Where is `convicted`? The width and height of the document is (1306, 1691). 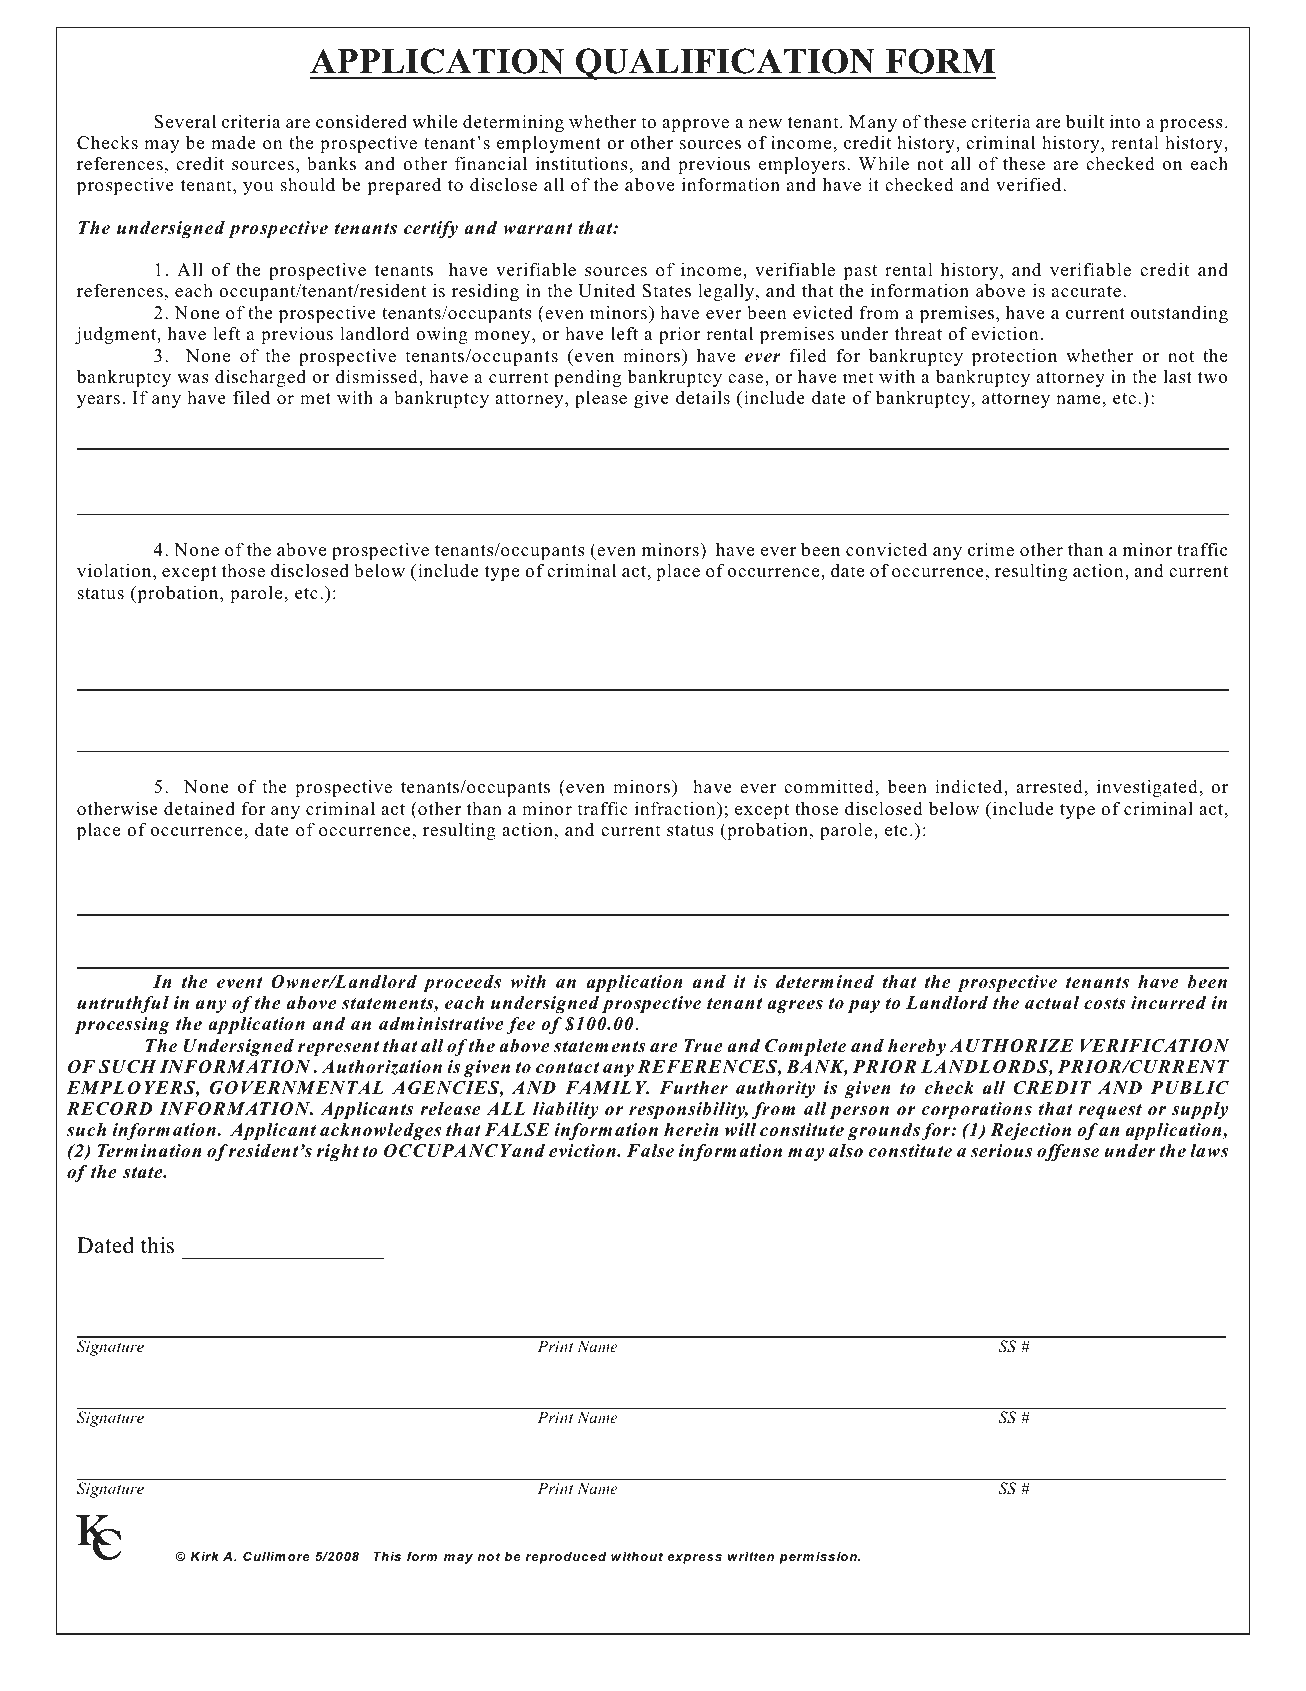 convicted is located at coordinates (886, 549).
